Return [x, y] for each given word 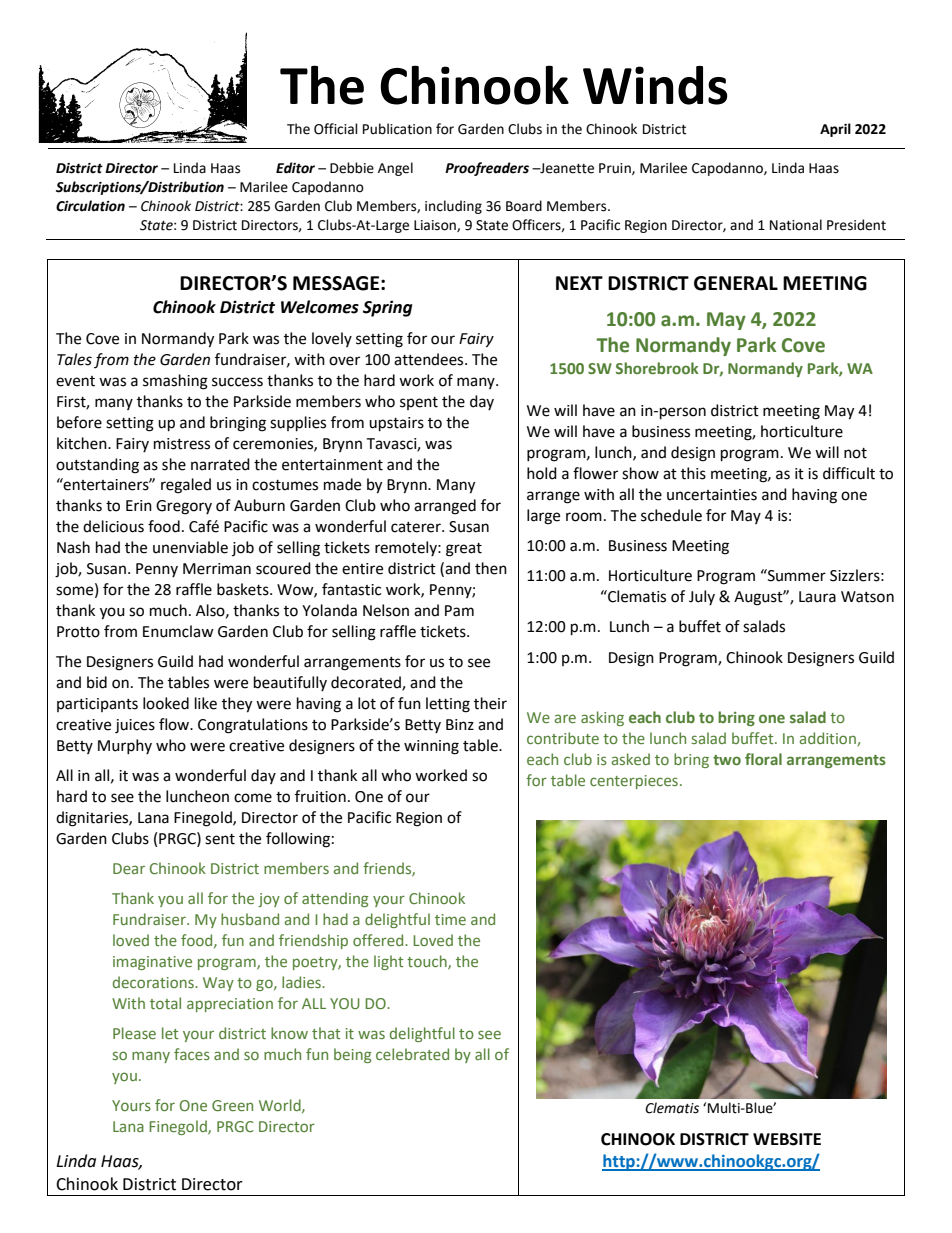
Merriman [217, 569]
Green [232, 1105]
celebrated [412, 1054]
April [835, 130]
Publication [397, 129]
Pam [459, 611]
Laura [817, 597]
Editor [295, 168]
